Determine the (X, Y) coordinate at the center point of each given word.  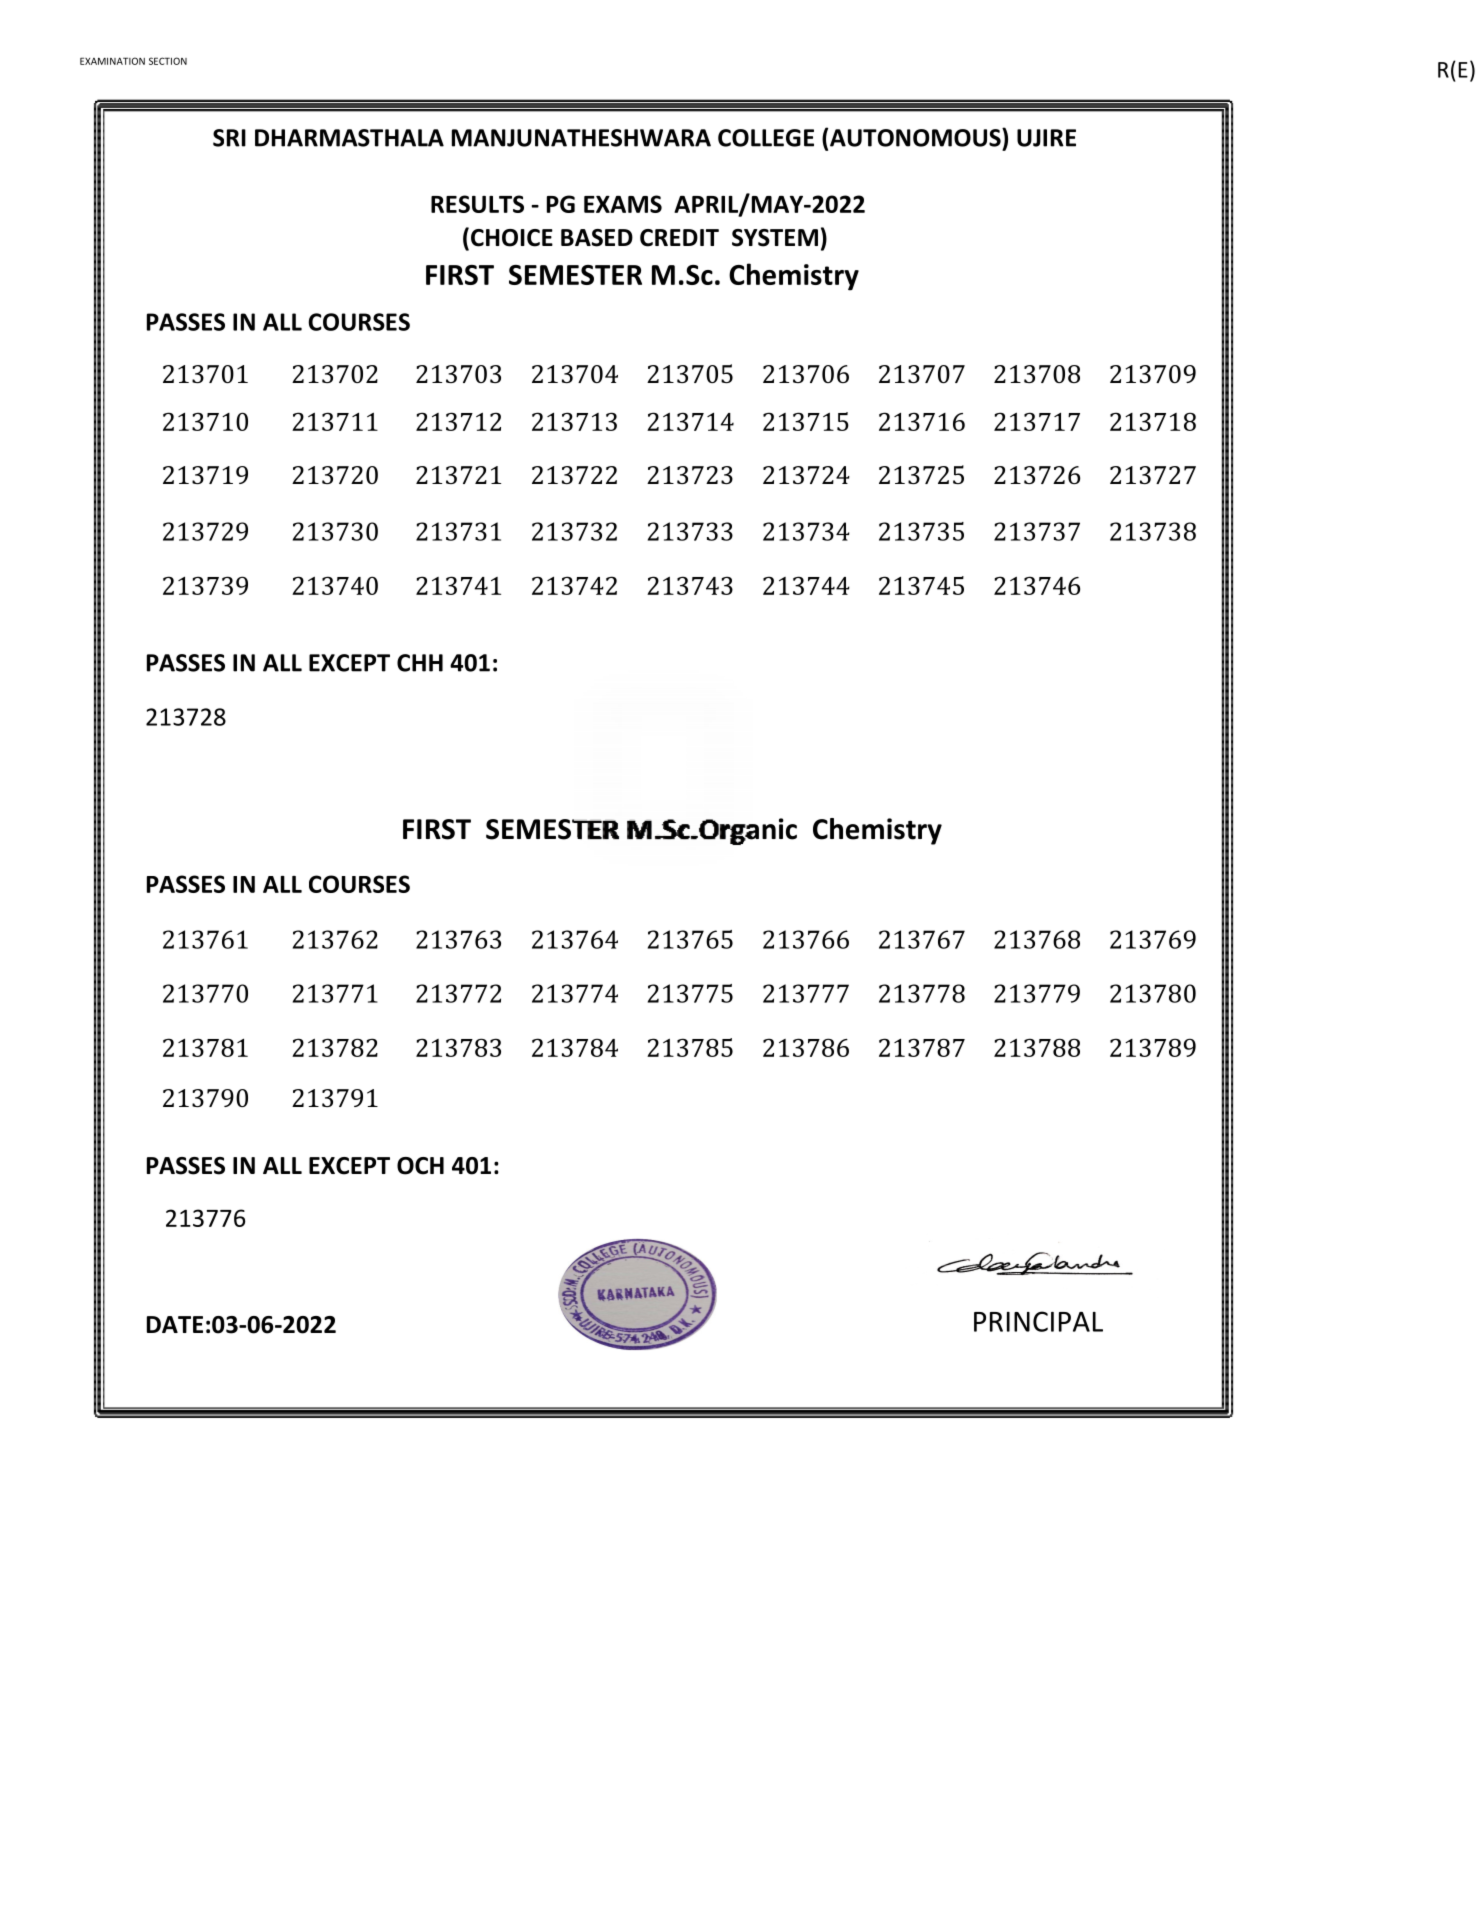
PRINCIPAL (1038, 1321)
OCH (420, 1166)
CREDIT (679, 238)
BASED (597, 238)
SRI (229, 138)
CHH (420, 663)
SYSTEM (775, 238)
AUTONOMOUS (916, 137)
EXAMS (623, 204)
